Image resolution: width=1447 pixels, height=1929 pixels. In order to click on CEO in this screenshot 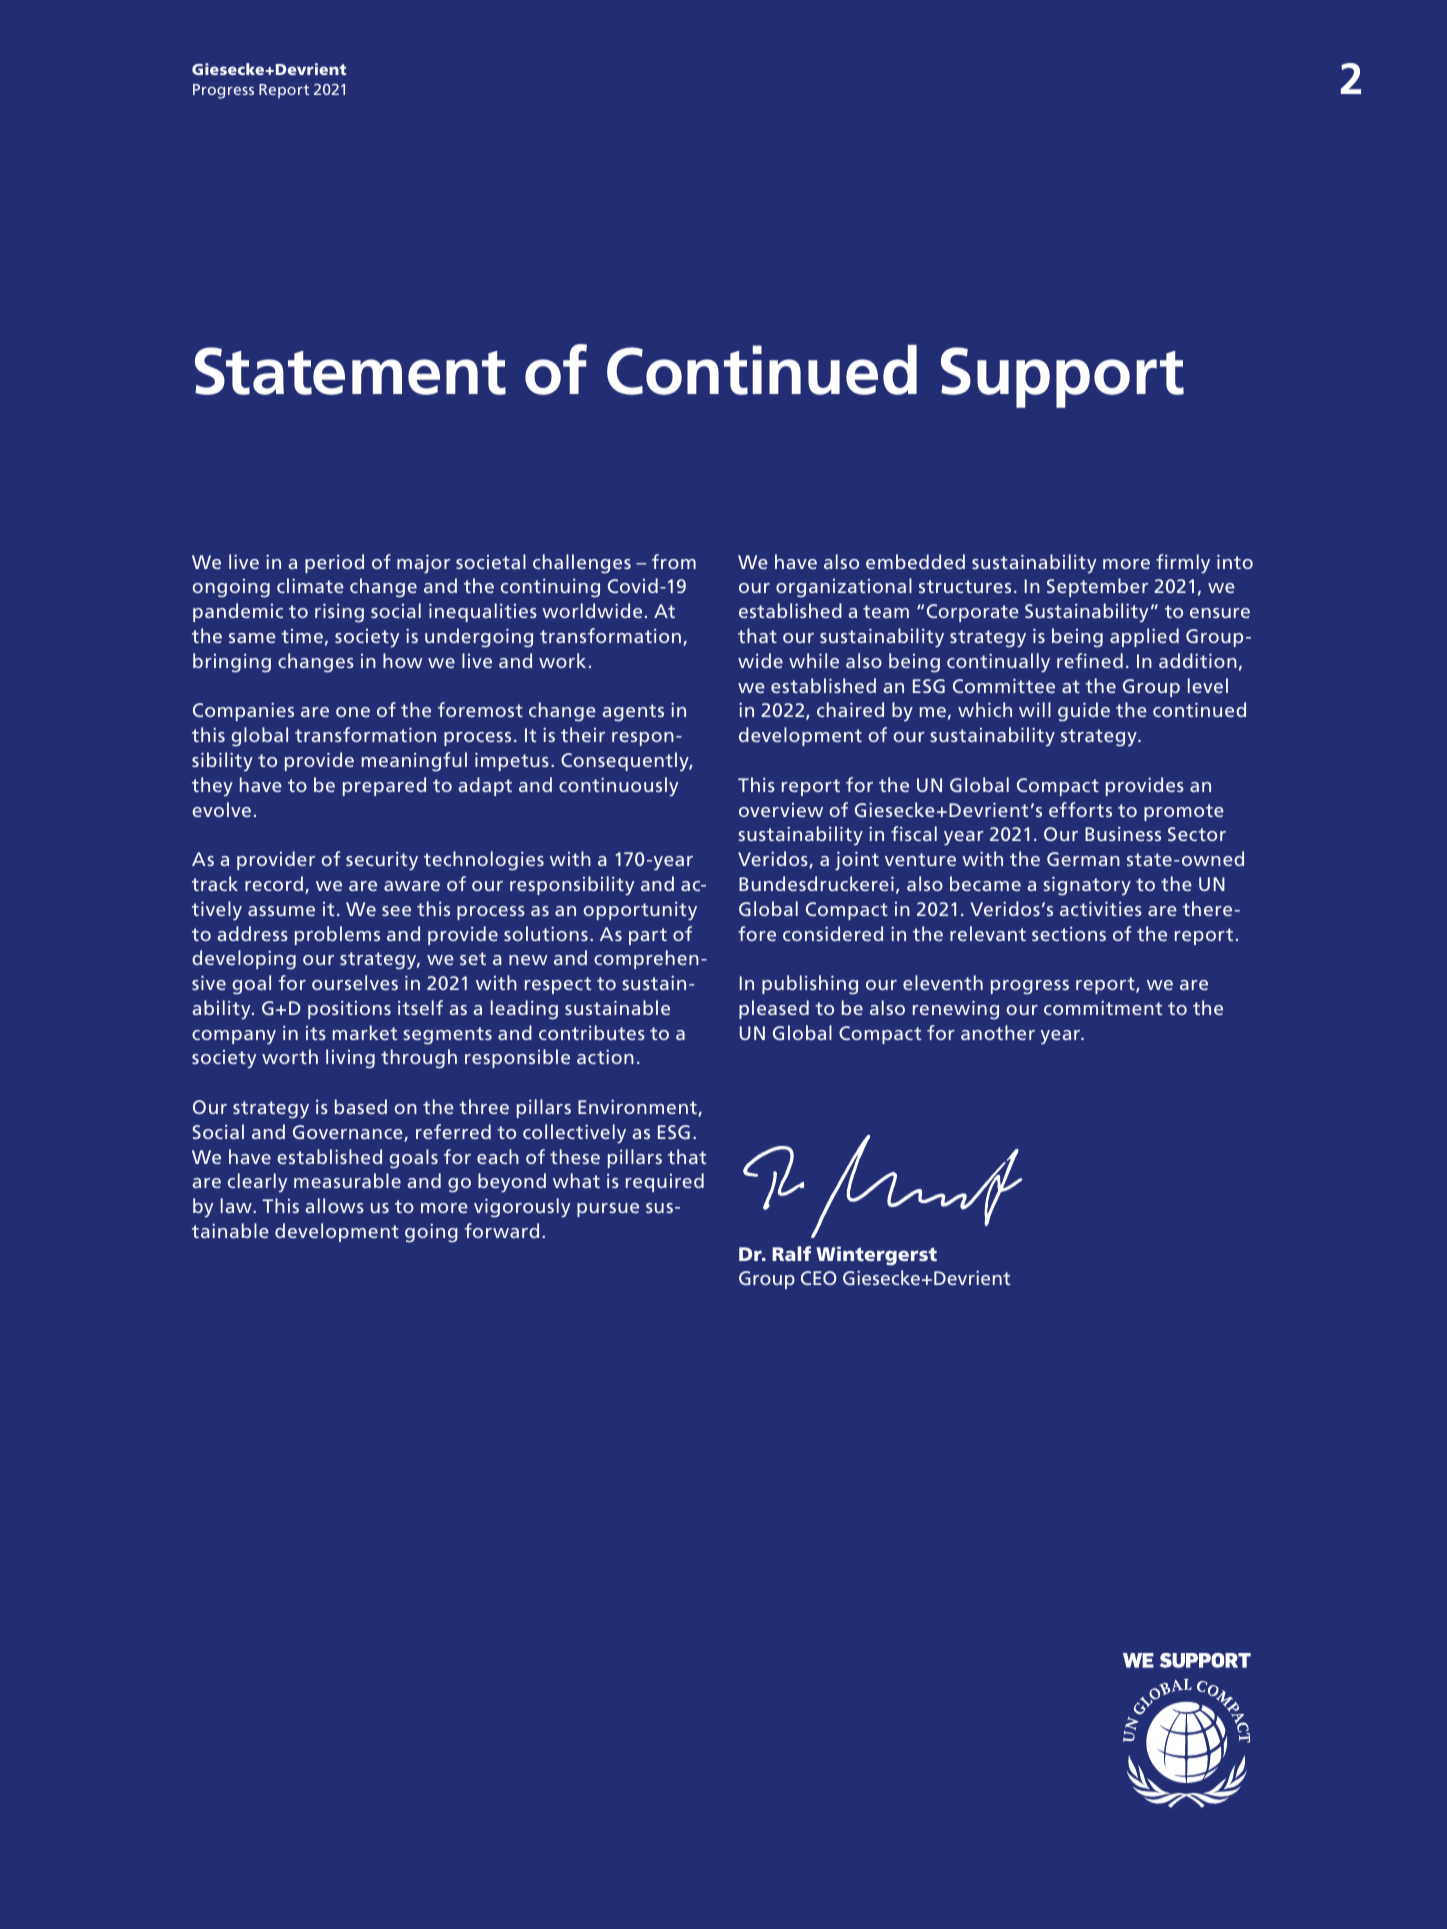, I will do `click(819, 1278)`.
